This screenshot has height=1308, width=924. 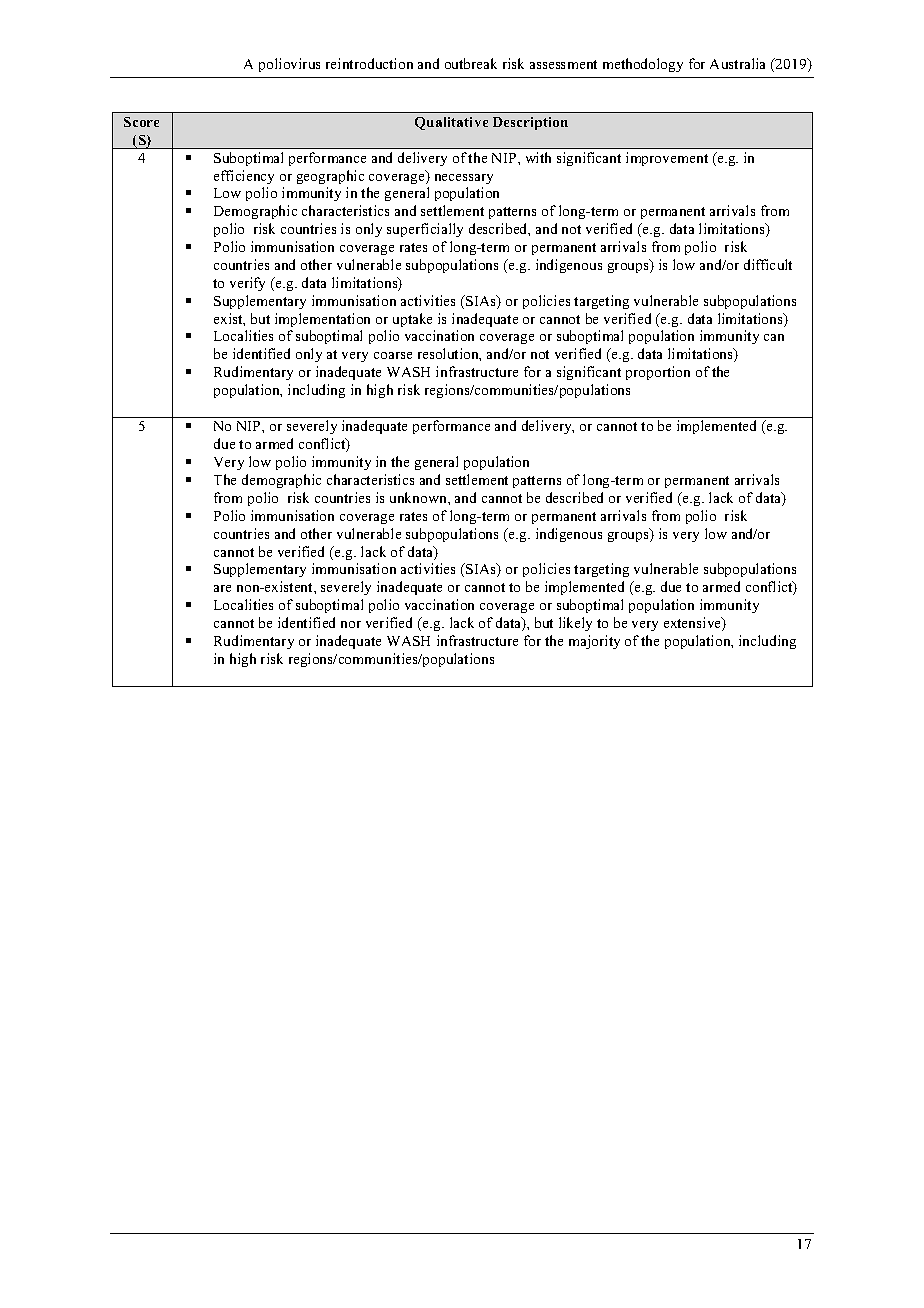 What do you see at coordinates (768, 264) in the screenshot?
I see `difficult` at bounding box center [768, 264].
